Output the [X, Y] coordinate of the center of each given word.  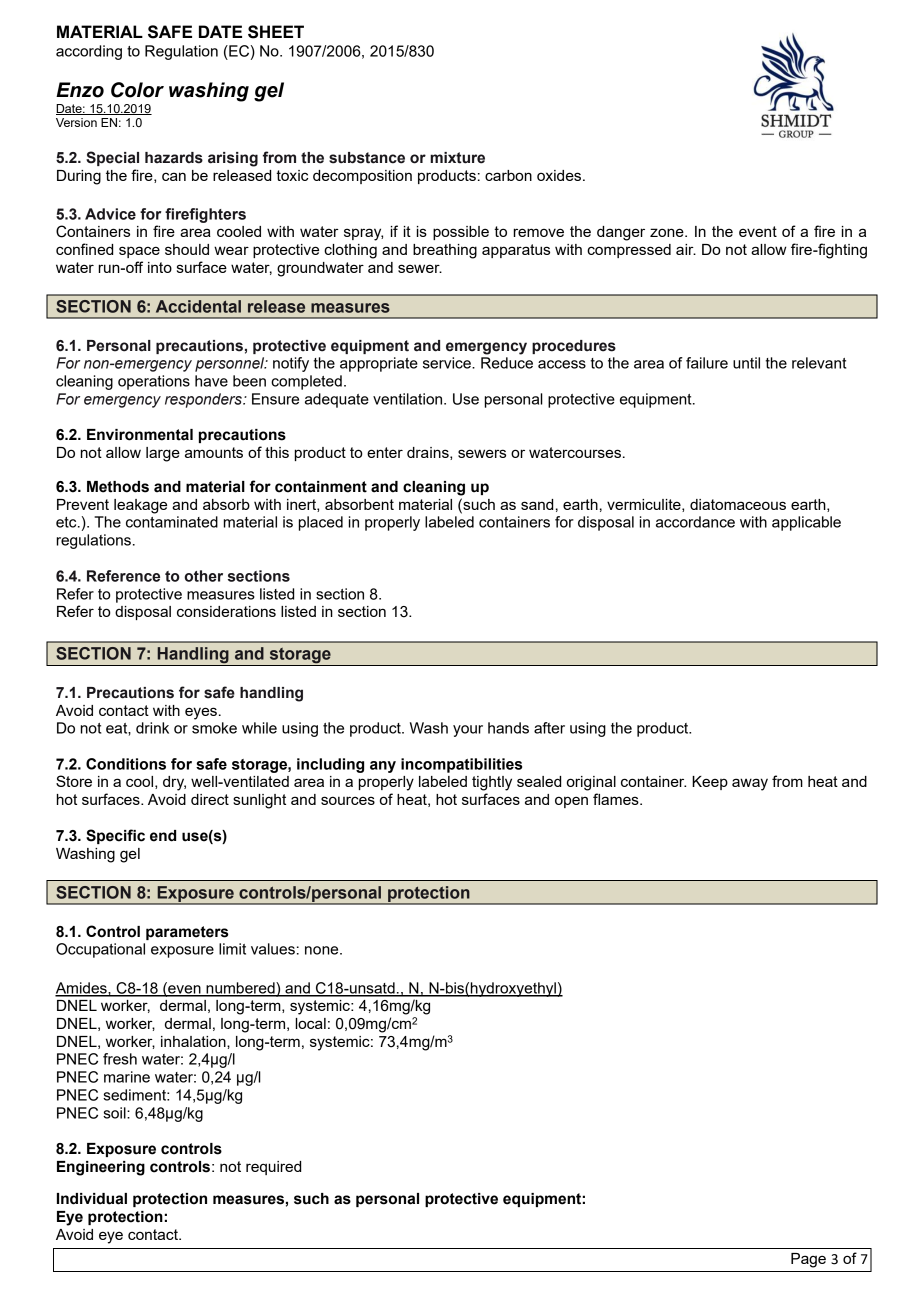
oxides [560, 175]
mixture [457, 158]
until [746, 363]
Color [137, 90]
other [203, 576]
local [310, 1023]
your [468, 731]
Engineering [101, 1168]
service [448, 363]
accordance [695, 522]
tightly [492, 783]
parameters [187, 933]
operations [154, 382]
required [273, 1168]
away [750, 784]
